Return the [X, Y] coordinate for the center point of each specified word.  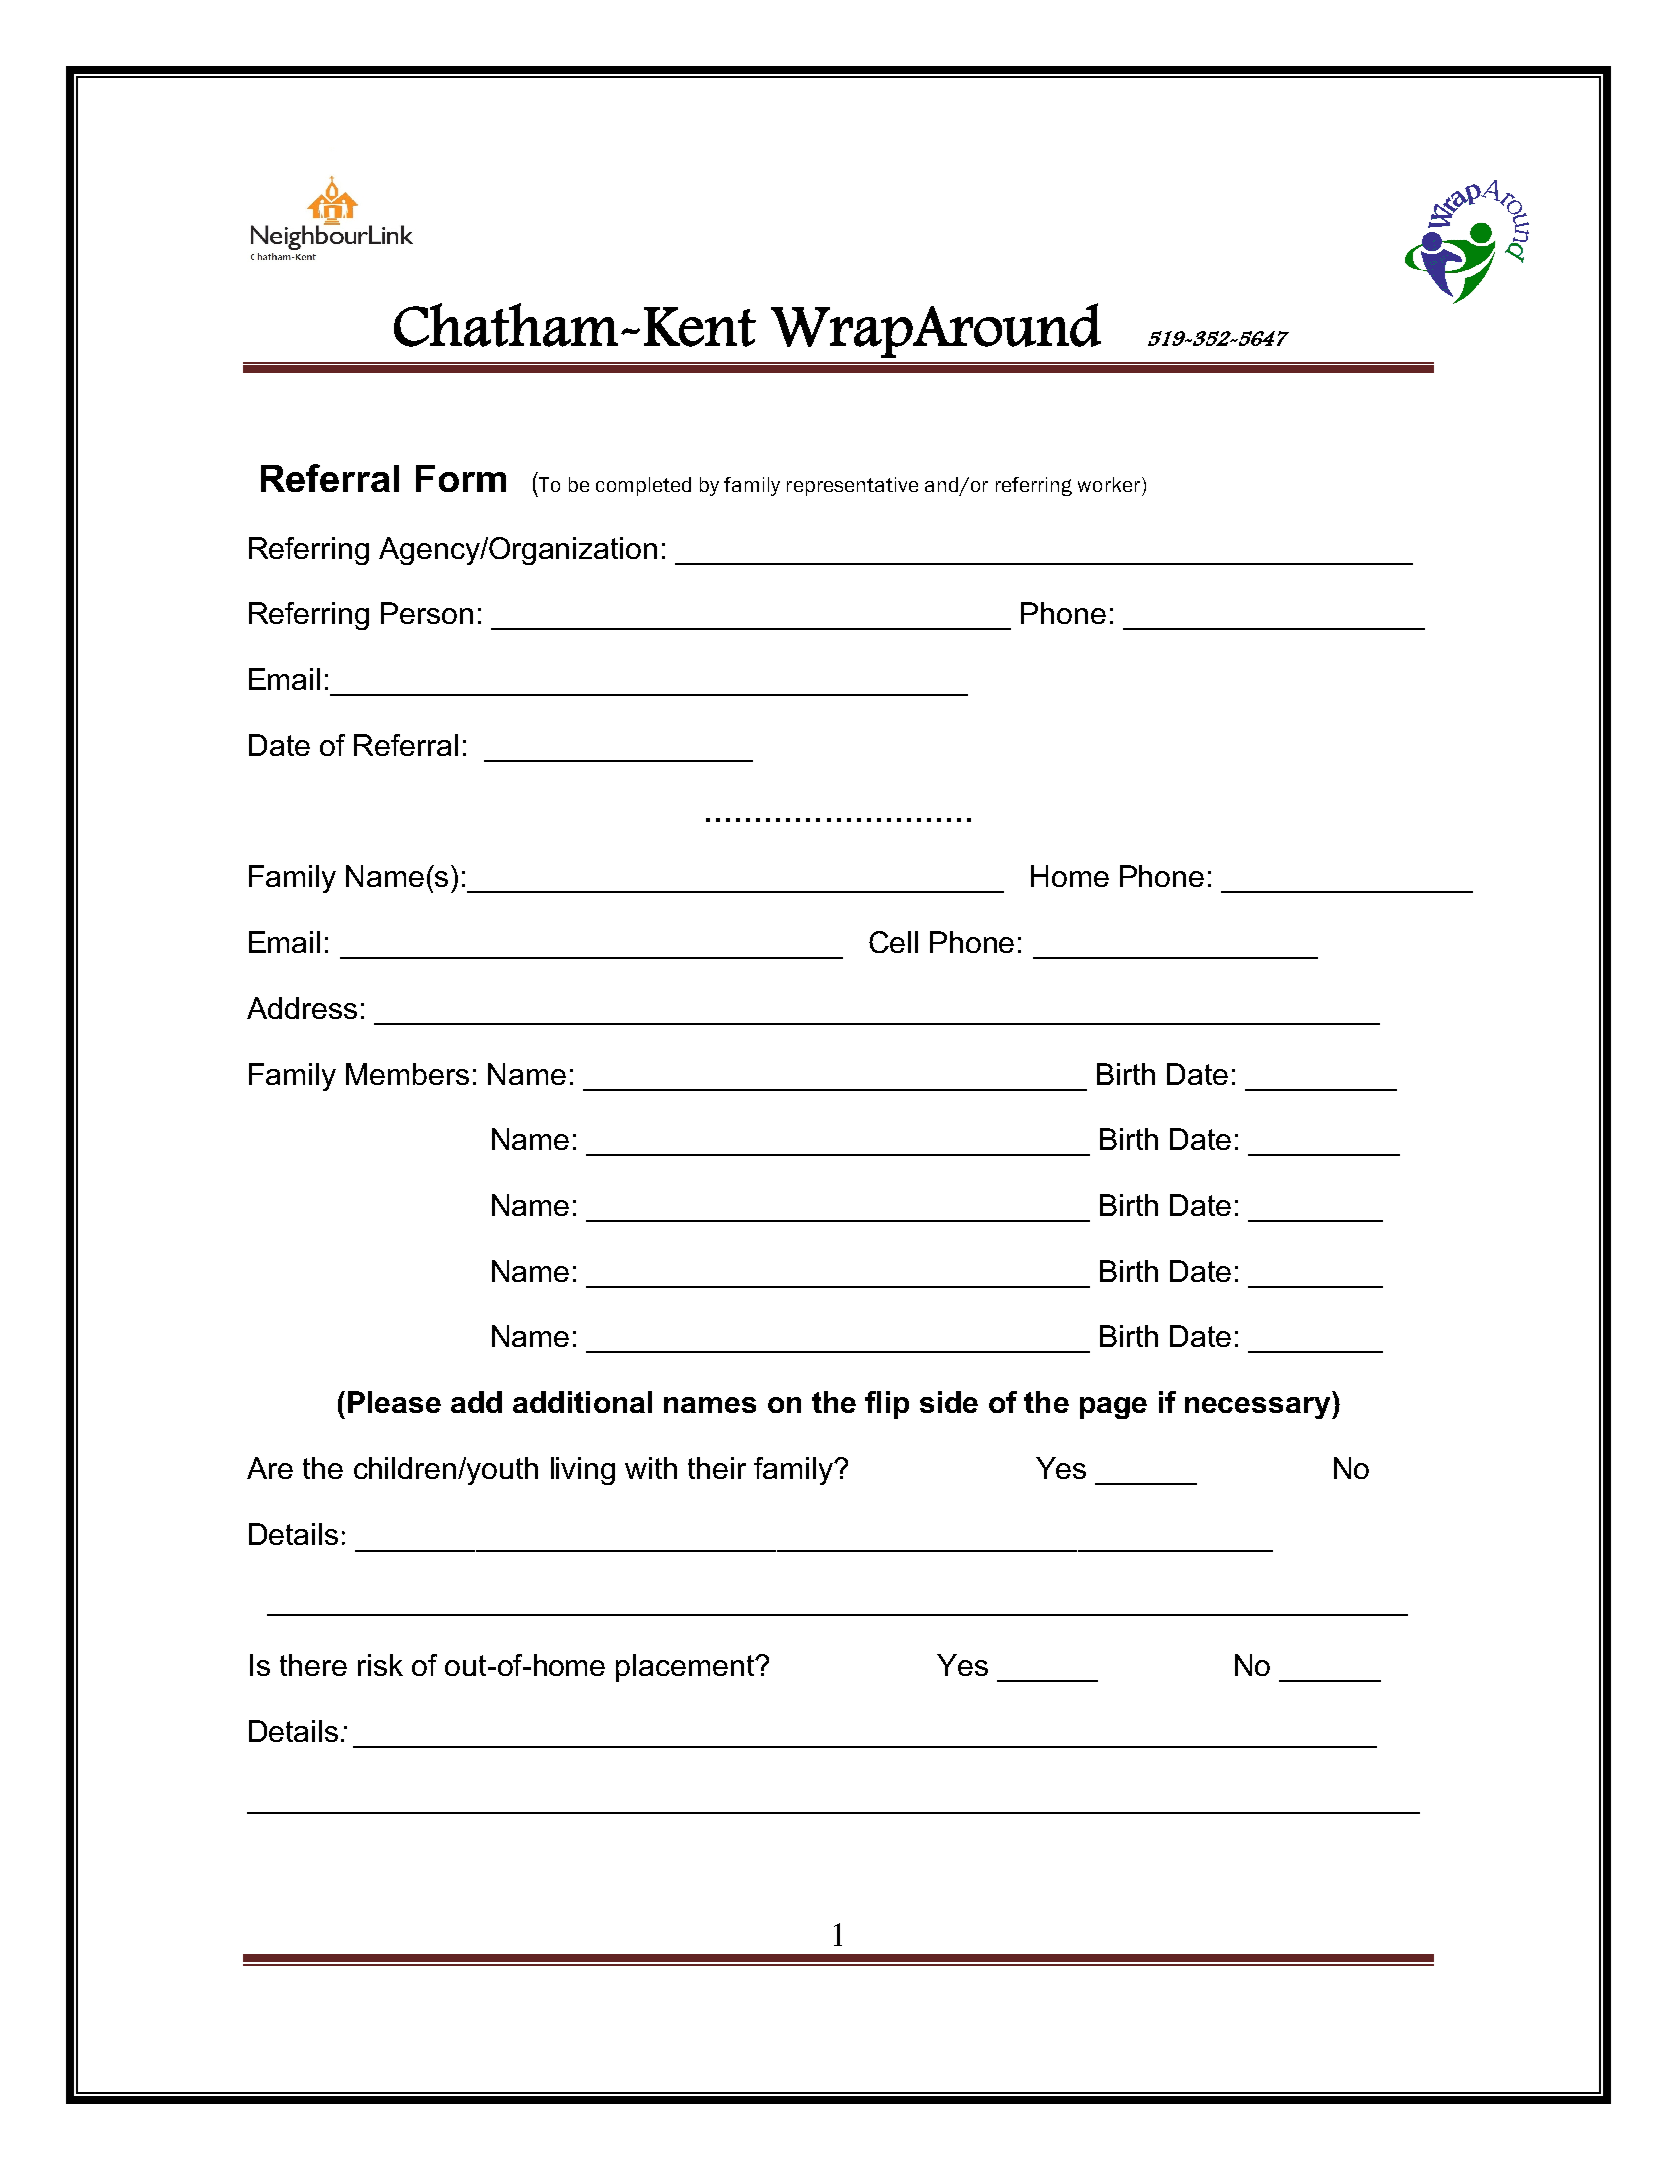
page [1113, 1408]
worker [1110, 484]
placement [686, 1668]
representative [852, 486]
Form [461, 478]
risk [380, 1665]
